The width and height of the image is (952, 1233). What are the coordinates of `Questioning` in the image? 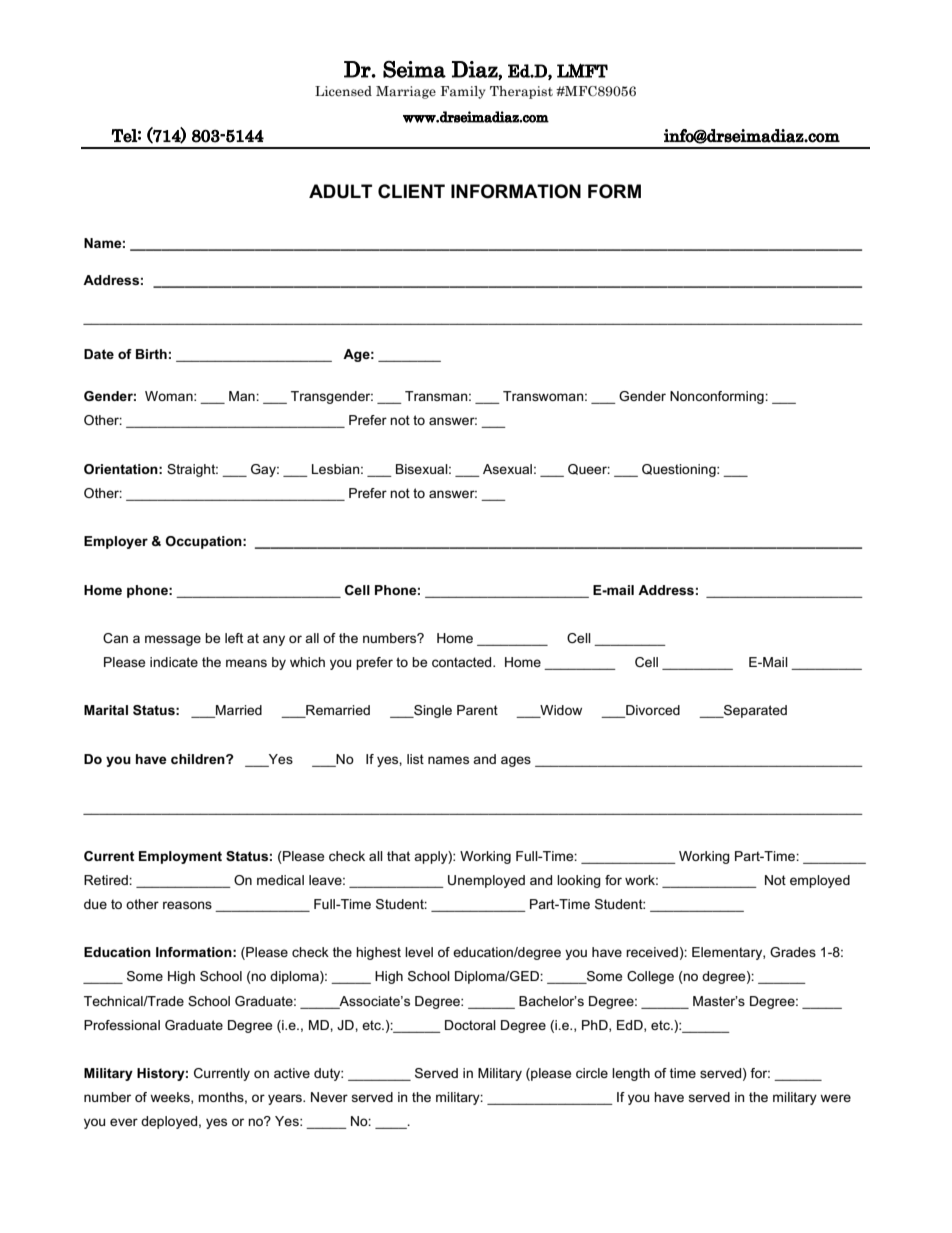 It's located at (680, 470).
